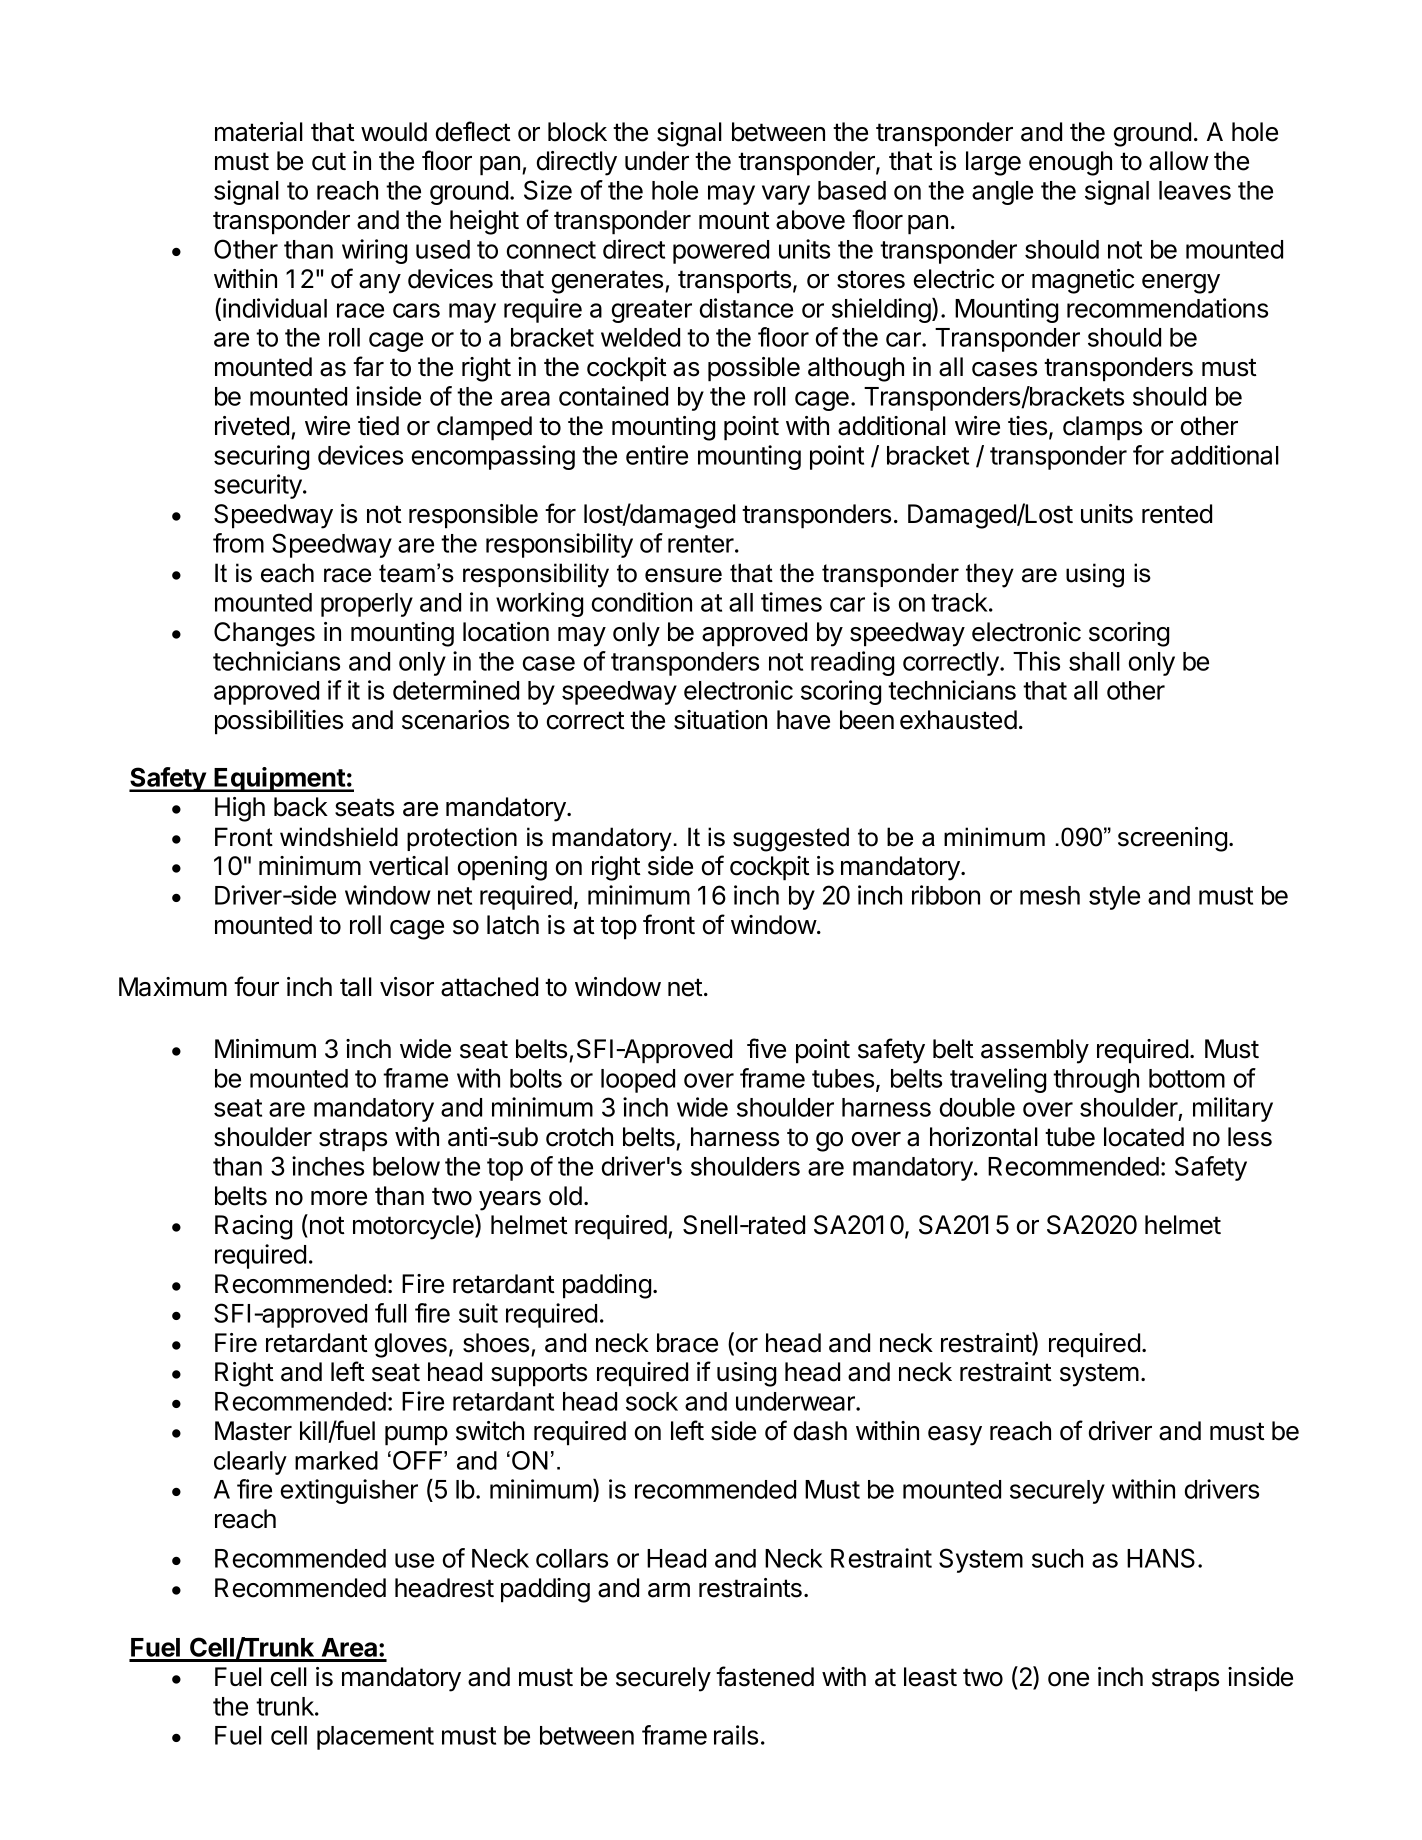 This screenshot has width=1422, height=1840. Describe the element at coordinates (1144, 1137) in the screenshot. I see `located` at that location.
